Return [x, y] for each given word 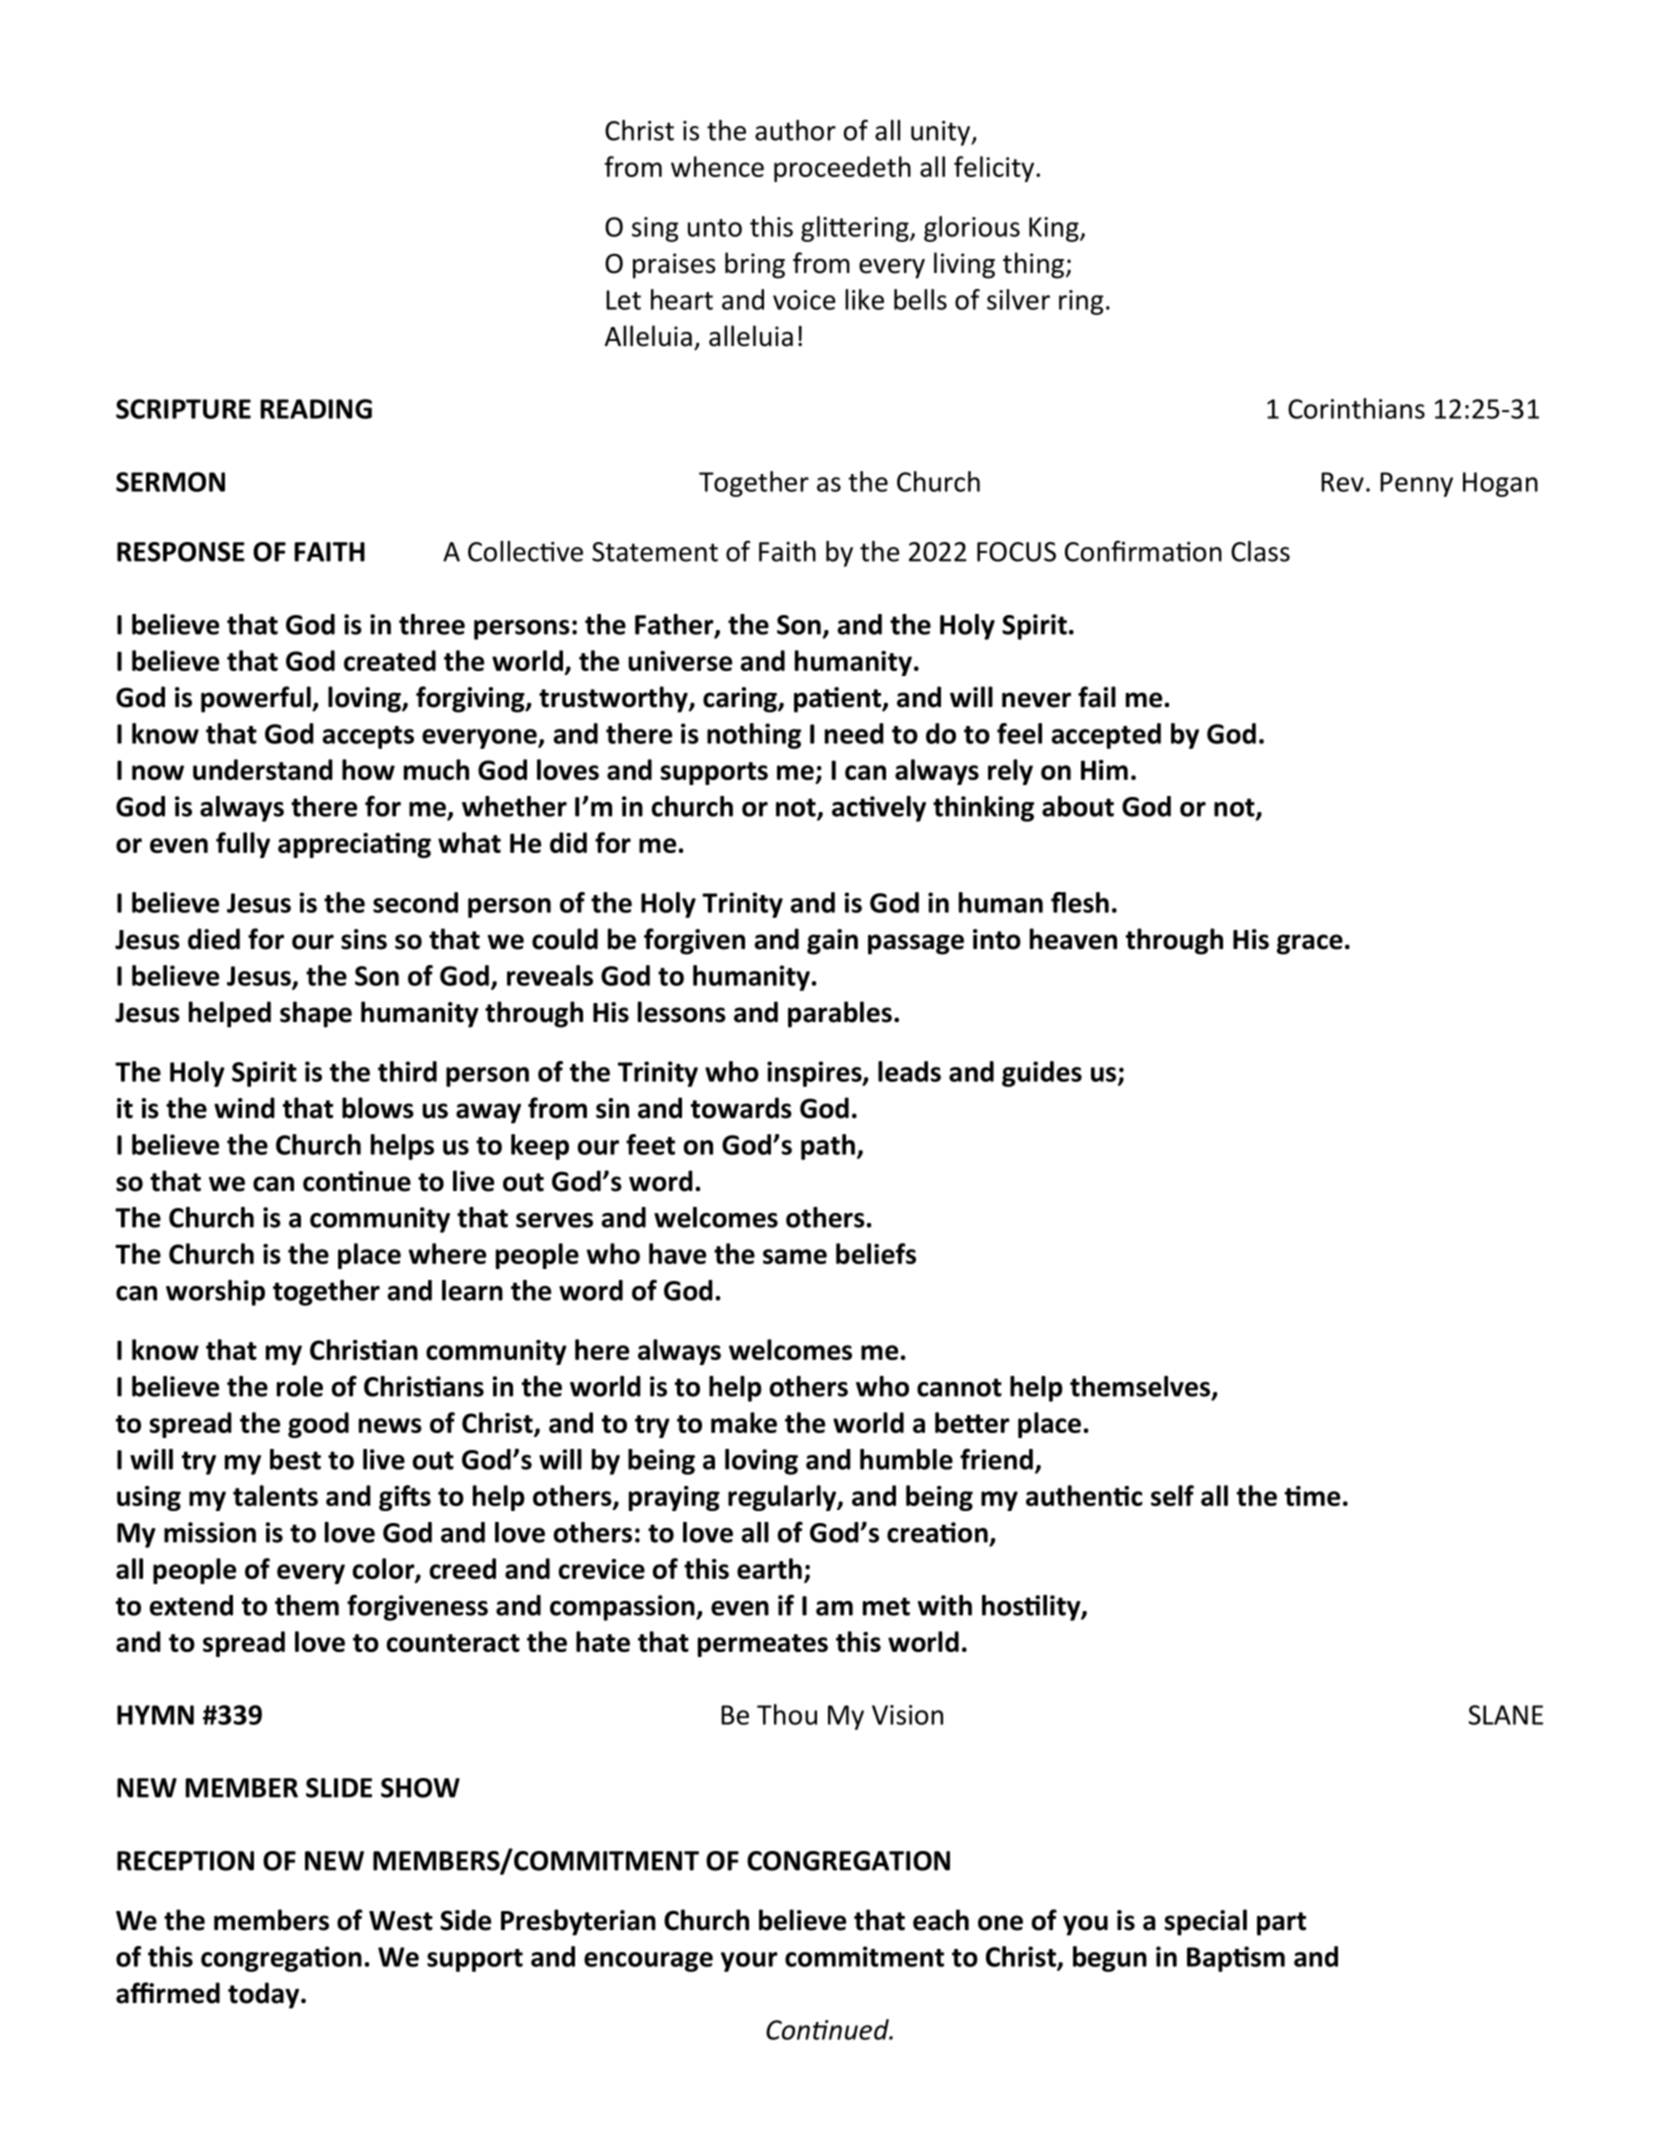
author [795, 130]
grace [1310, 944]
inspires [815, 1074]
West [401, 1921]
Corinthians [1356, 408]
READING [316, 409]
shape [316, 1014]
